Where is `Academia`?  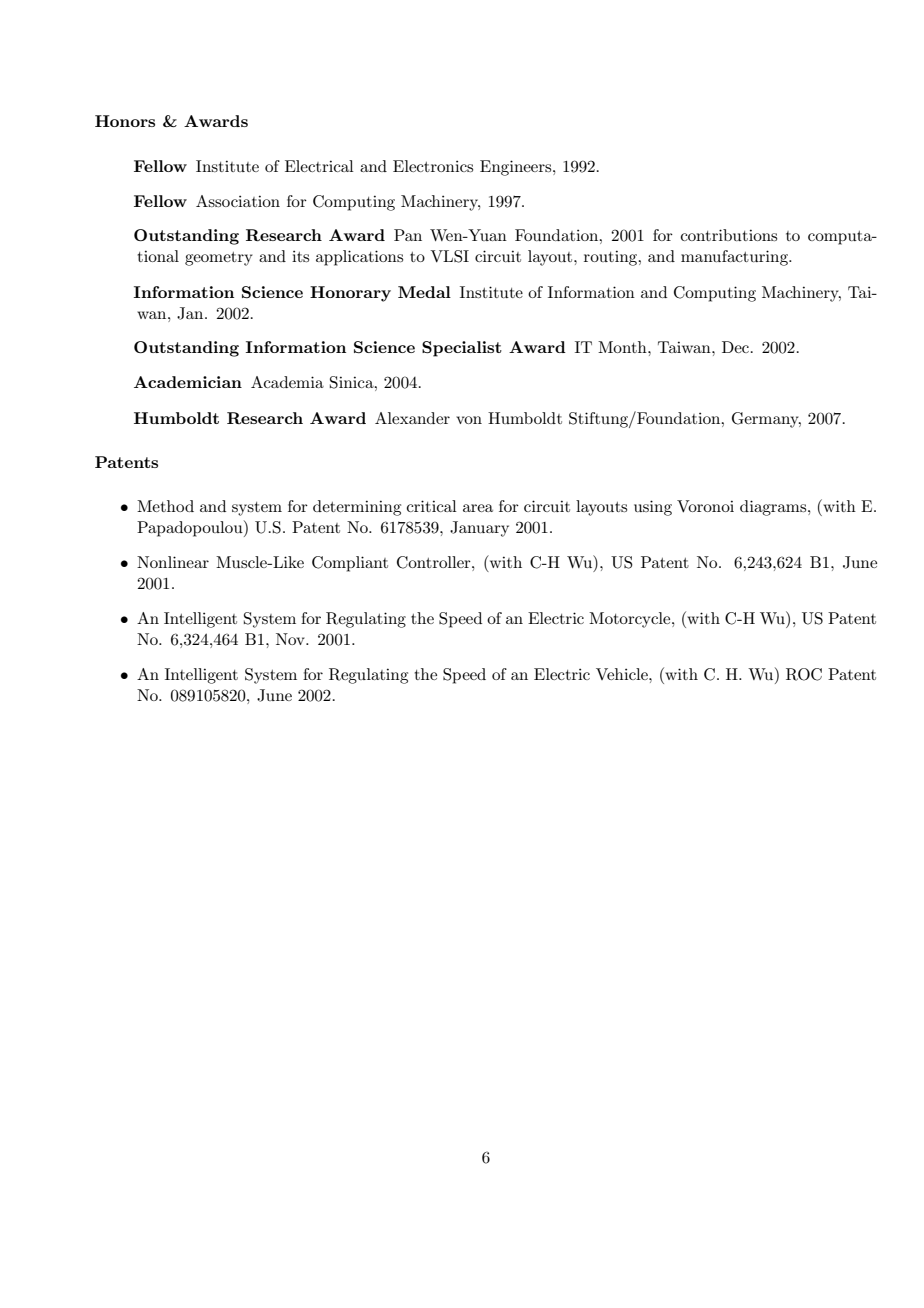 Academia is located at coordinates (287, 382).
